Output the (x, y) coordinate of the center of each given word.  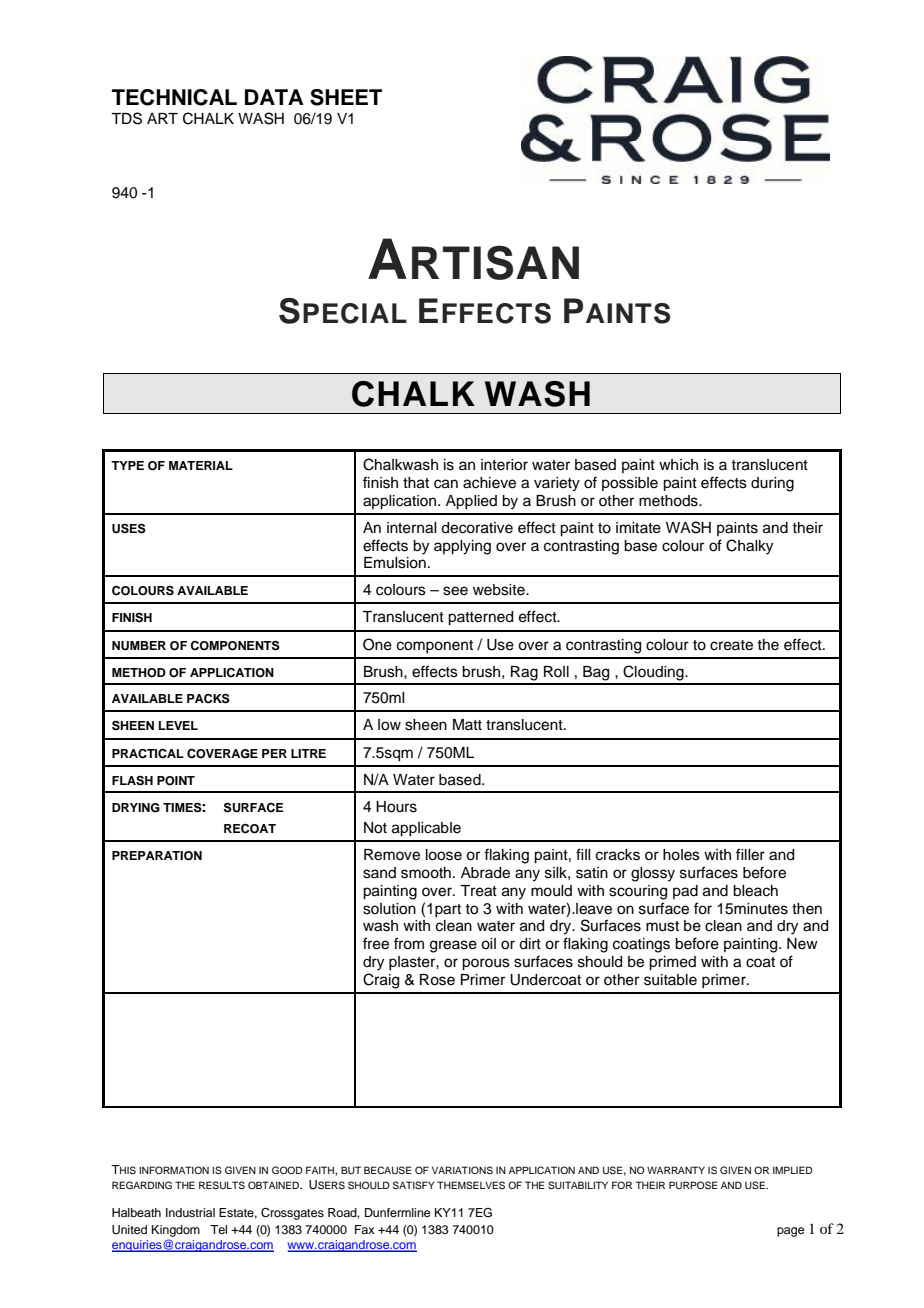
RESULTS (222, 1185)
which (678, 465)
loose (444, 855)
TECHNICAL (174, 97)
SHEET (346, 97)
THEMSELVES (471, 1185)
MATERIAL (201, 465)
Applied (471, 502)
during (772, 484)
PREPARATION (157, 856)
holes (681, 855)
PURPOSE (693, 1185)
